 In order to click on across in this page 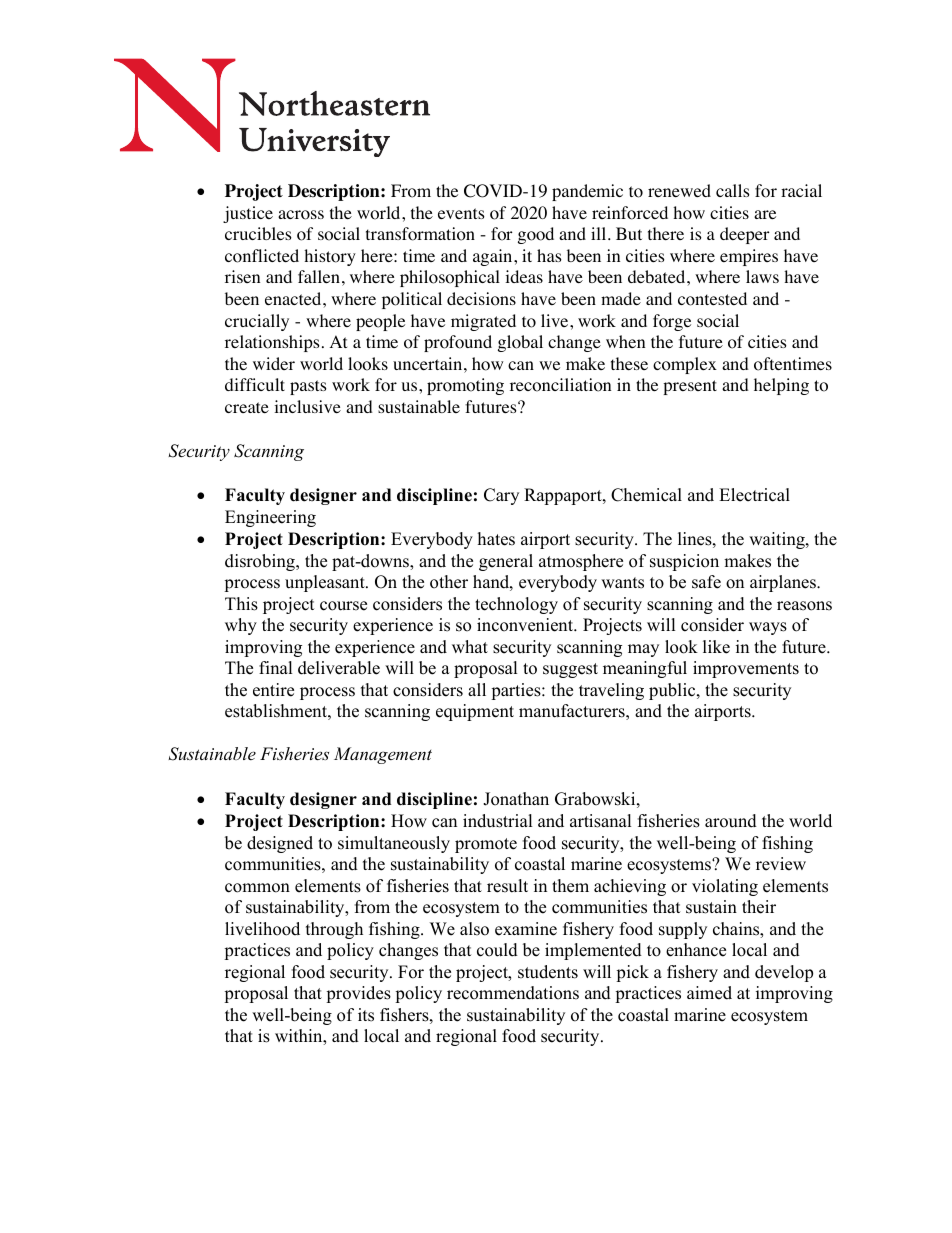, I will do `click(301, 215)`.
